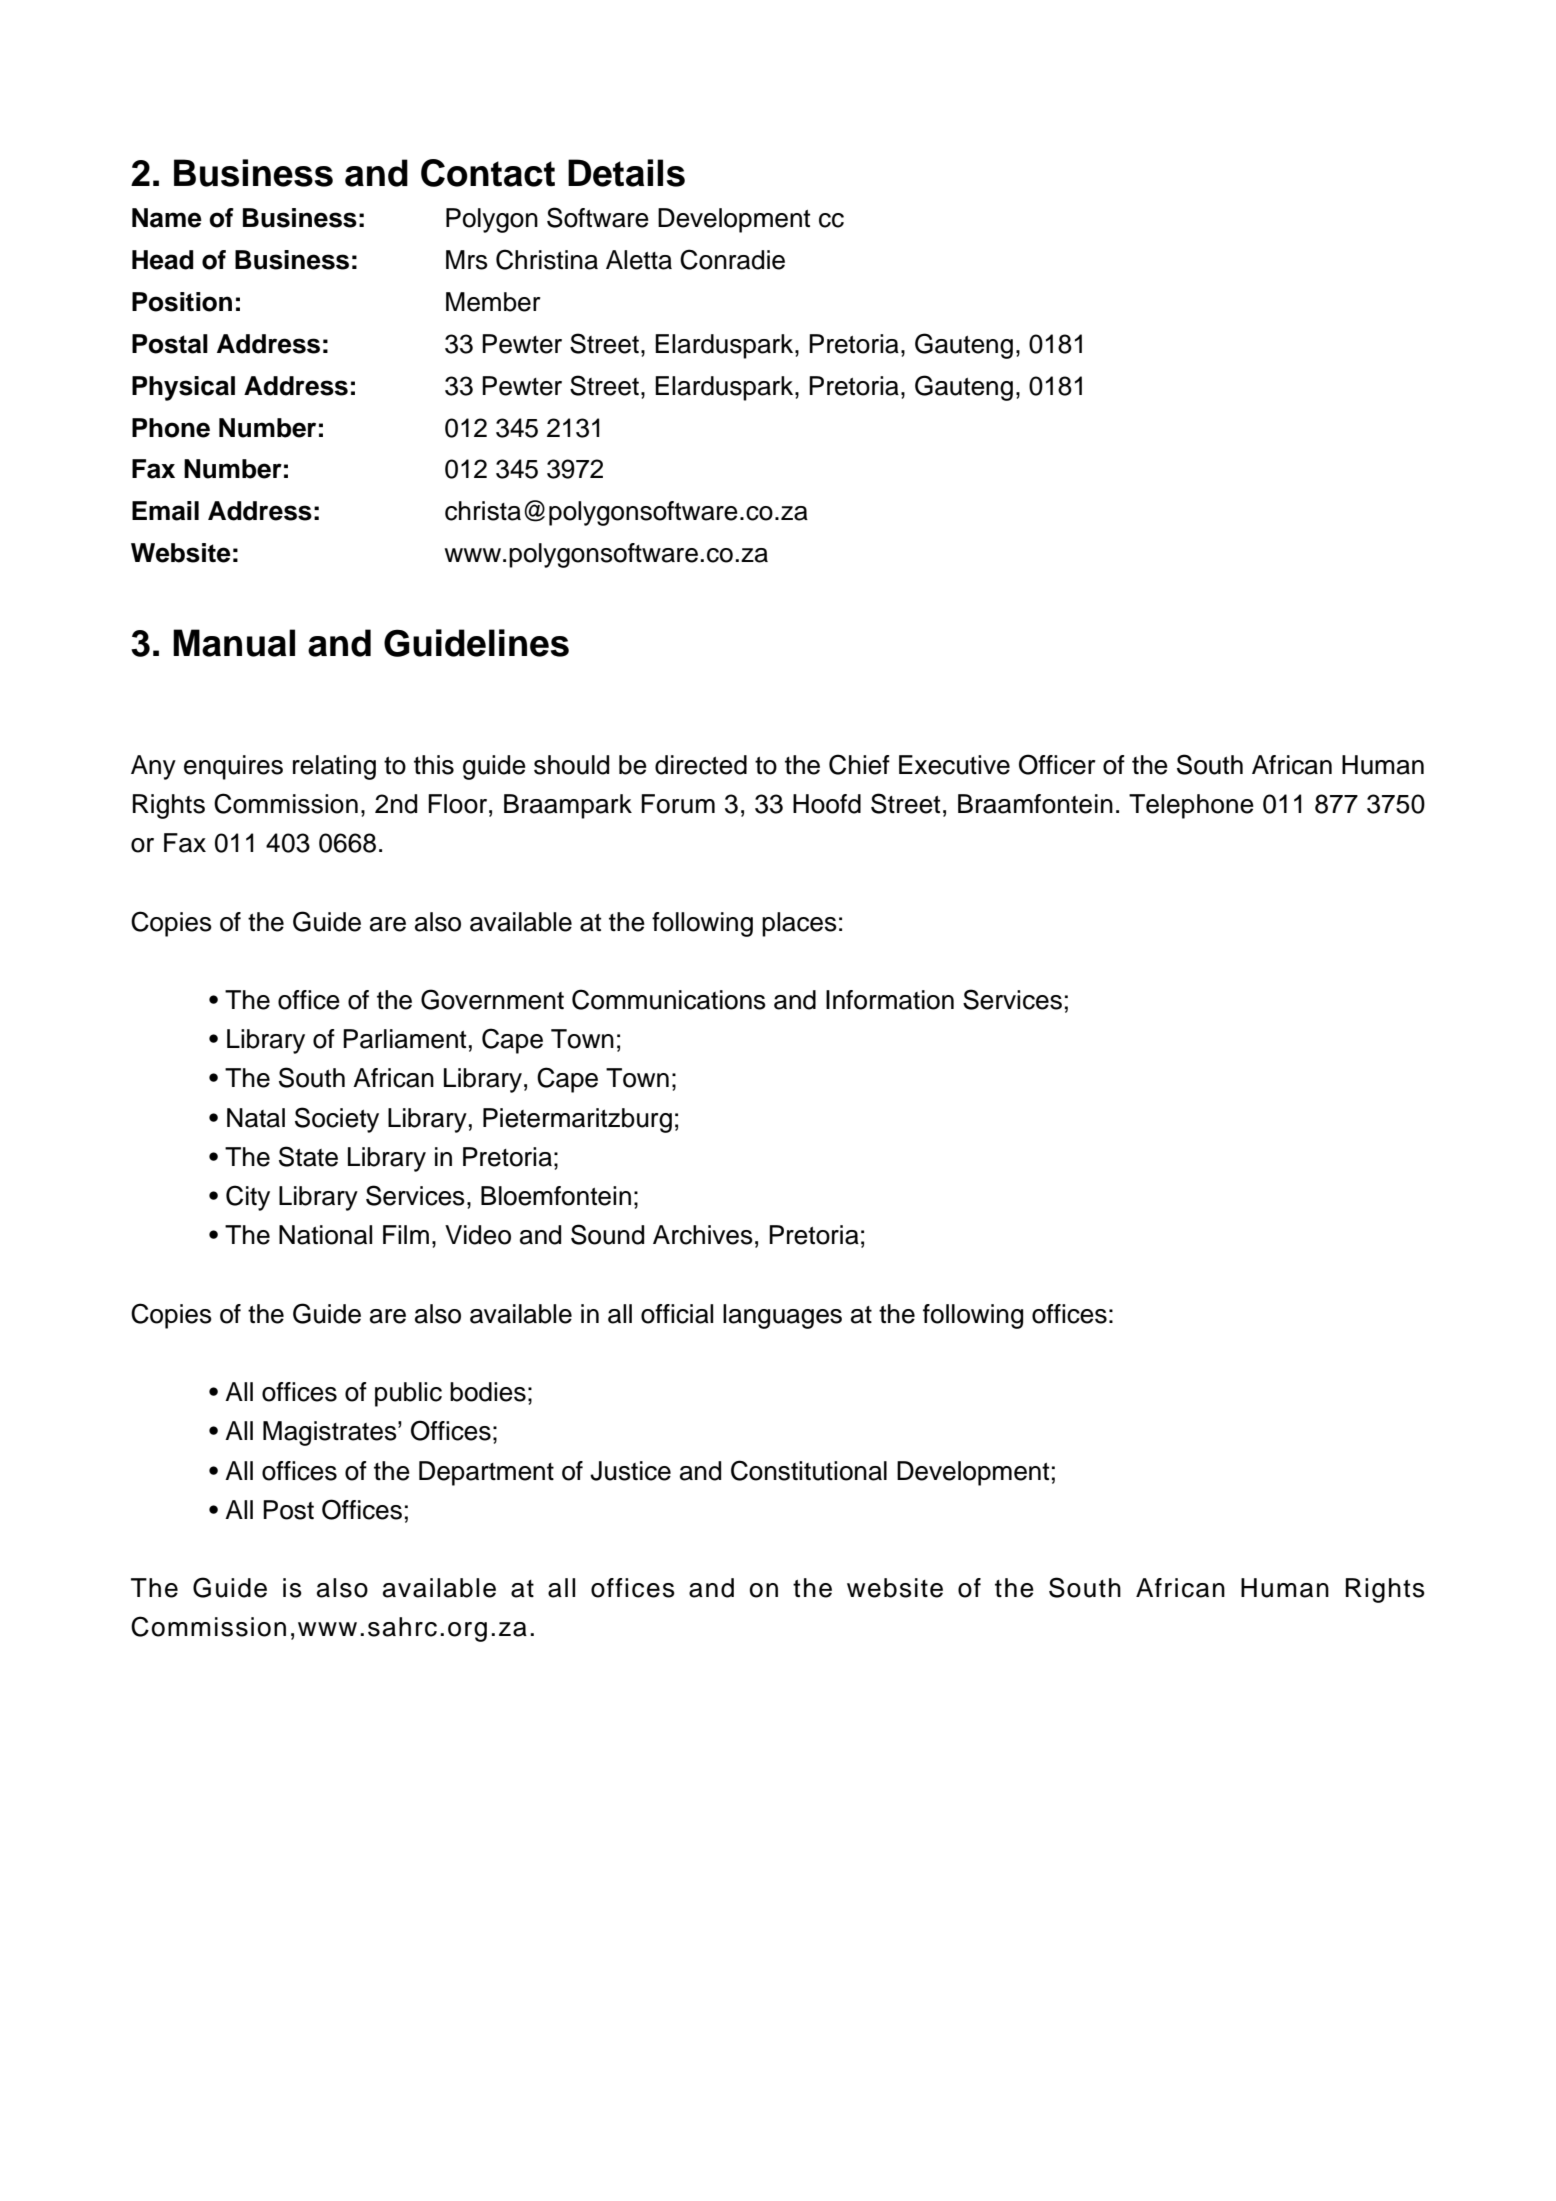 The image size is (1556, 2201). Describe the element at coordinates (404, 1039) in the image. I see `Parliament` at that location.
